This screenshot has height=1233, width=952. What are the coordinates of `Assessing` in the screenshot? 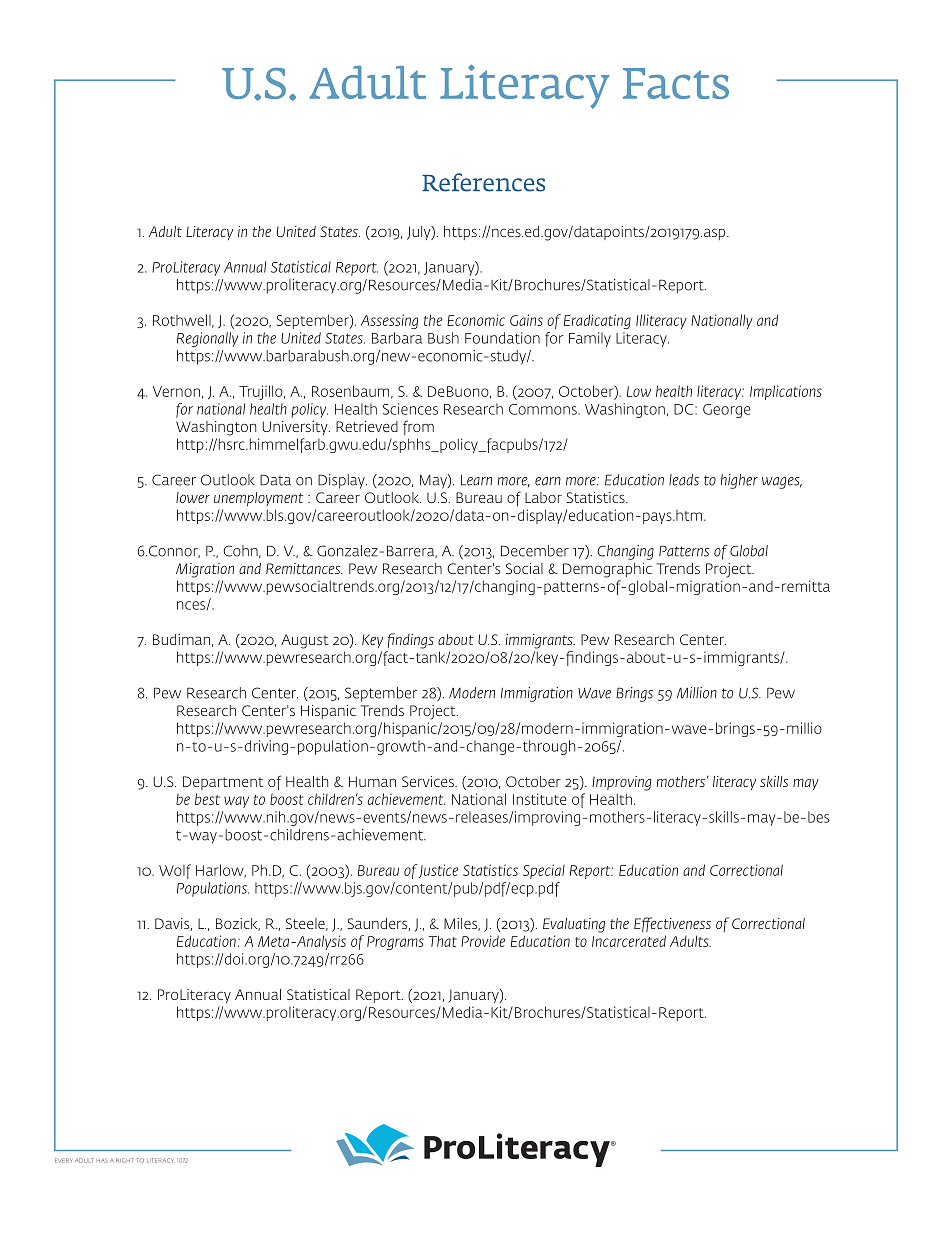 It's located at (389, 321).
